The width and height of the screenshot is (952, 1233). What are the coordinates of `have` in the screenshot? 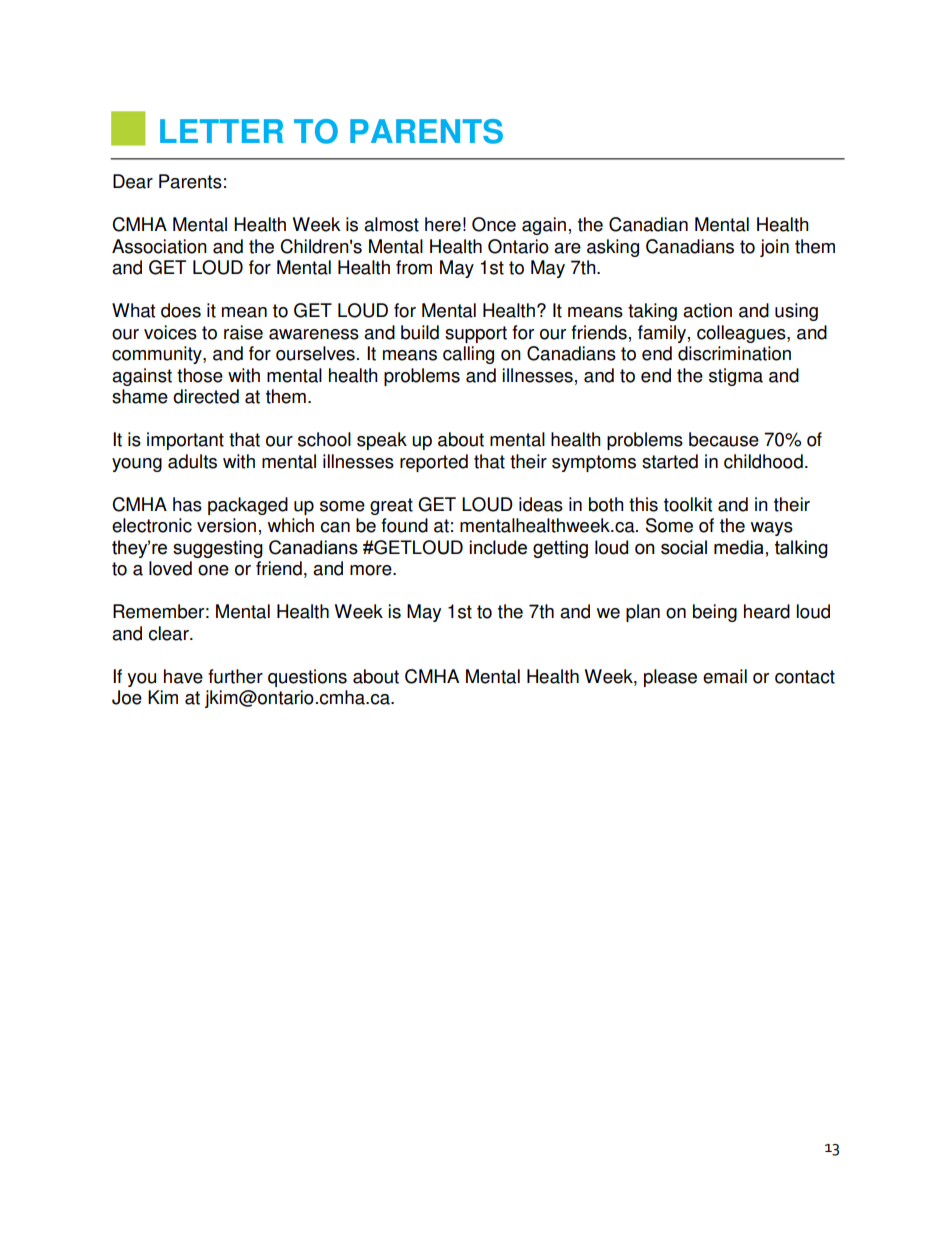 It's located at (183, 676).
